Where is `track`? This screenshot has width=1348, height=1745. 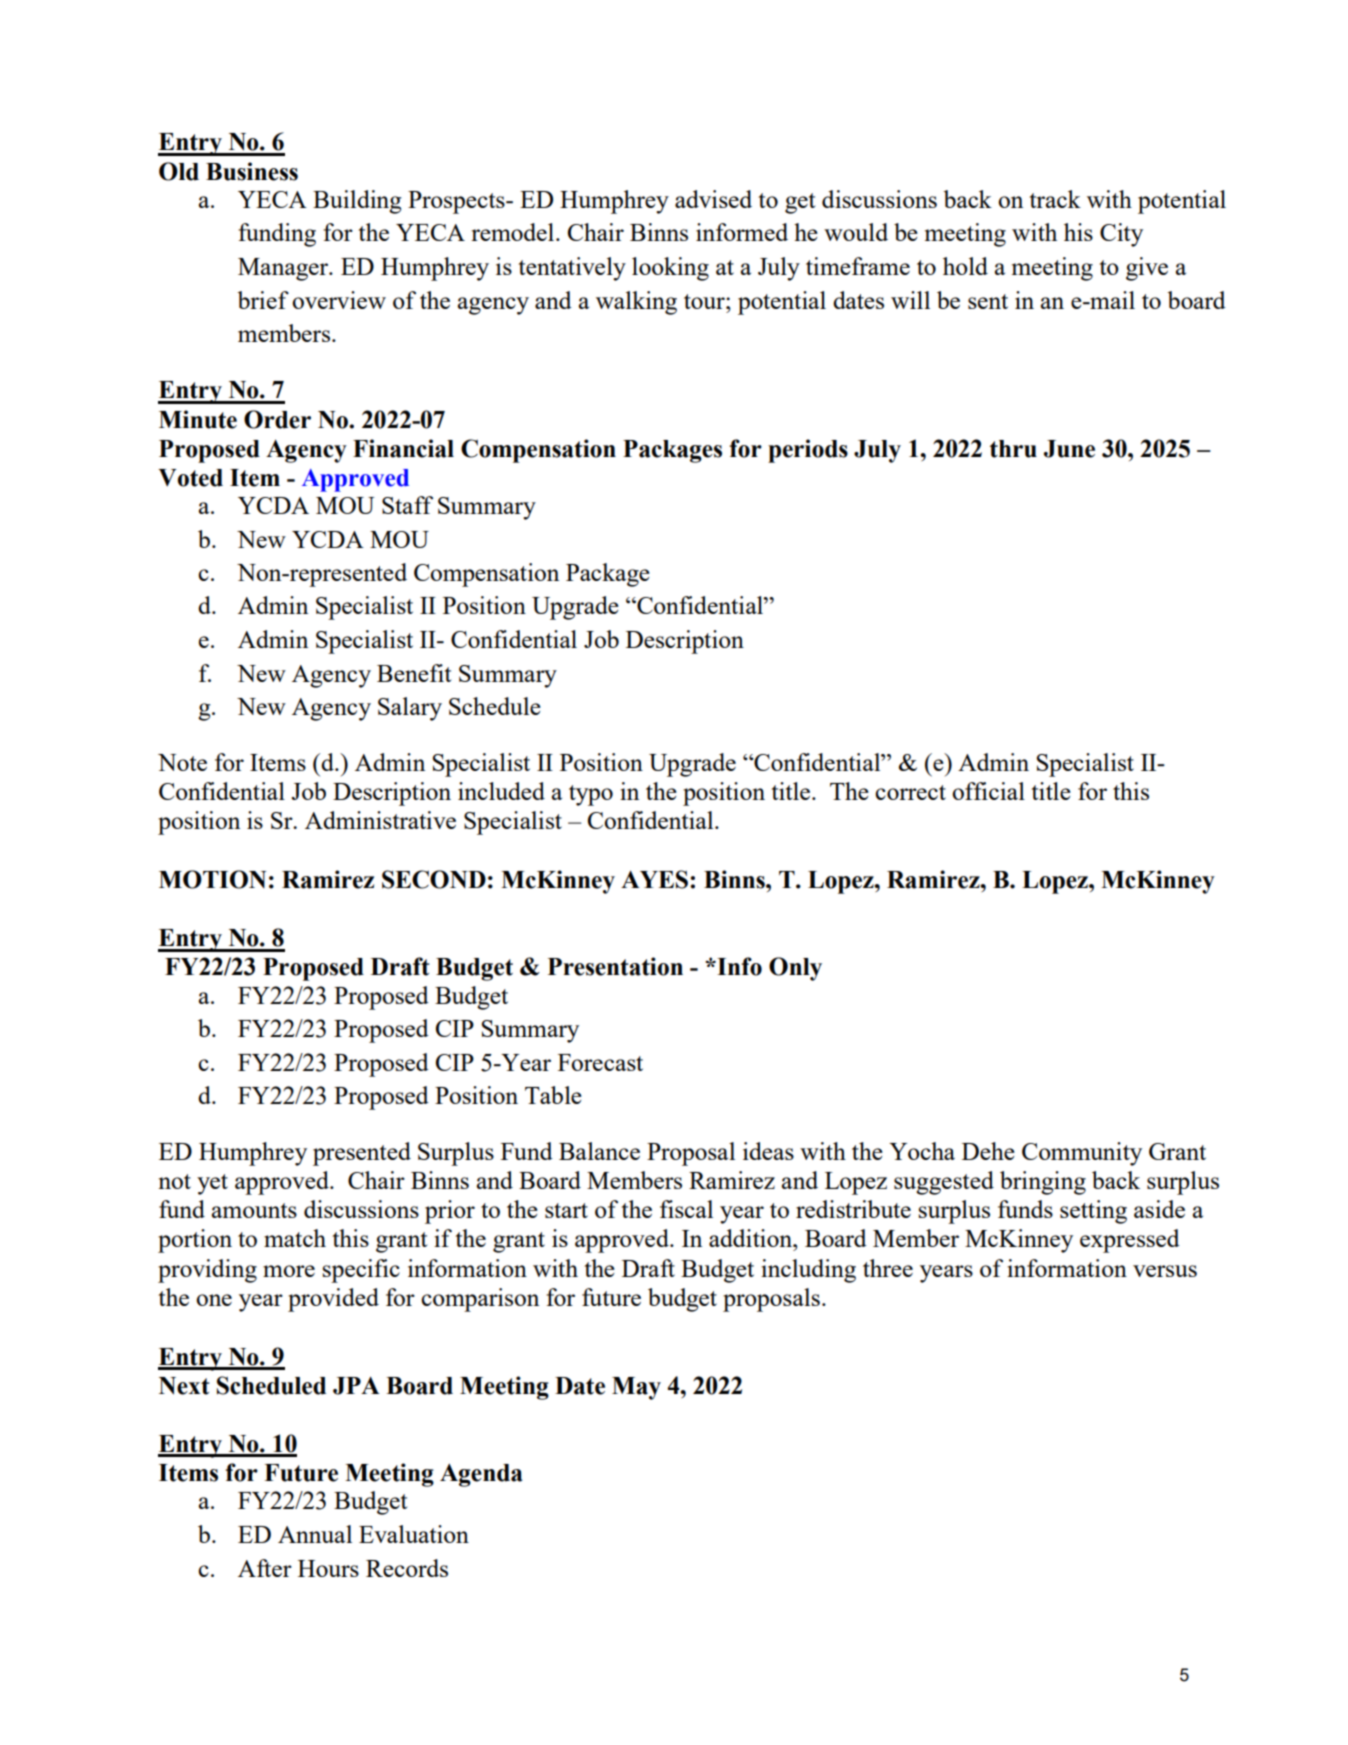
track is located at coordinates (1055, 199).
